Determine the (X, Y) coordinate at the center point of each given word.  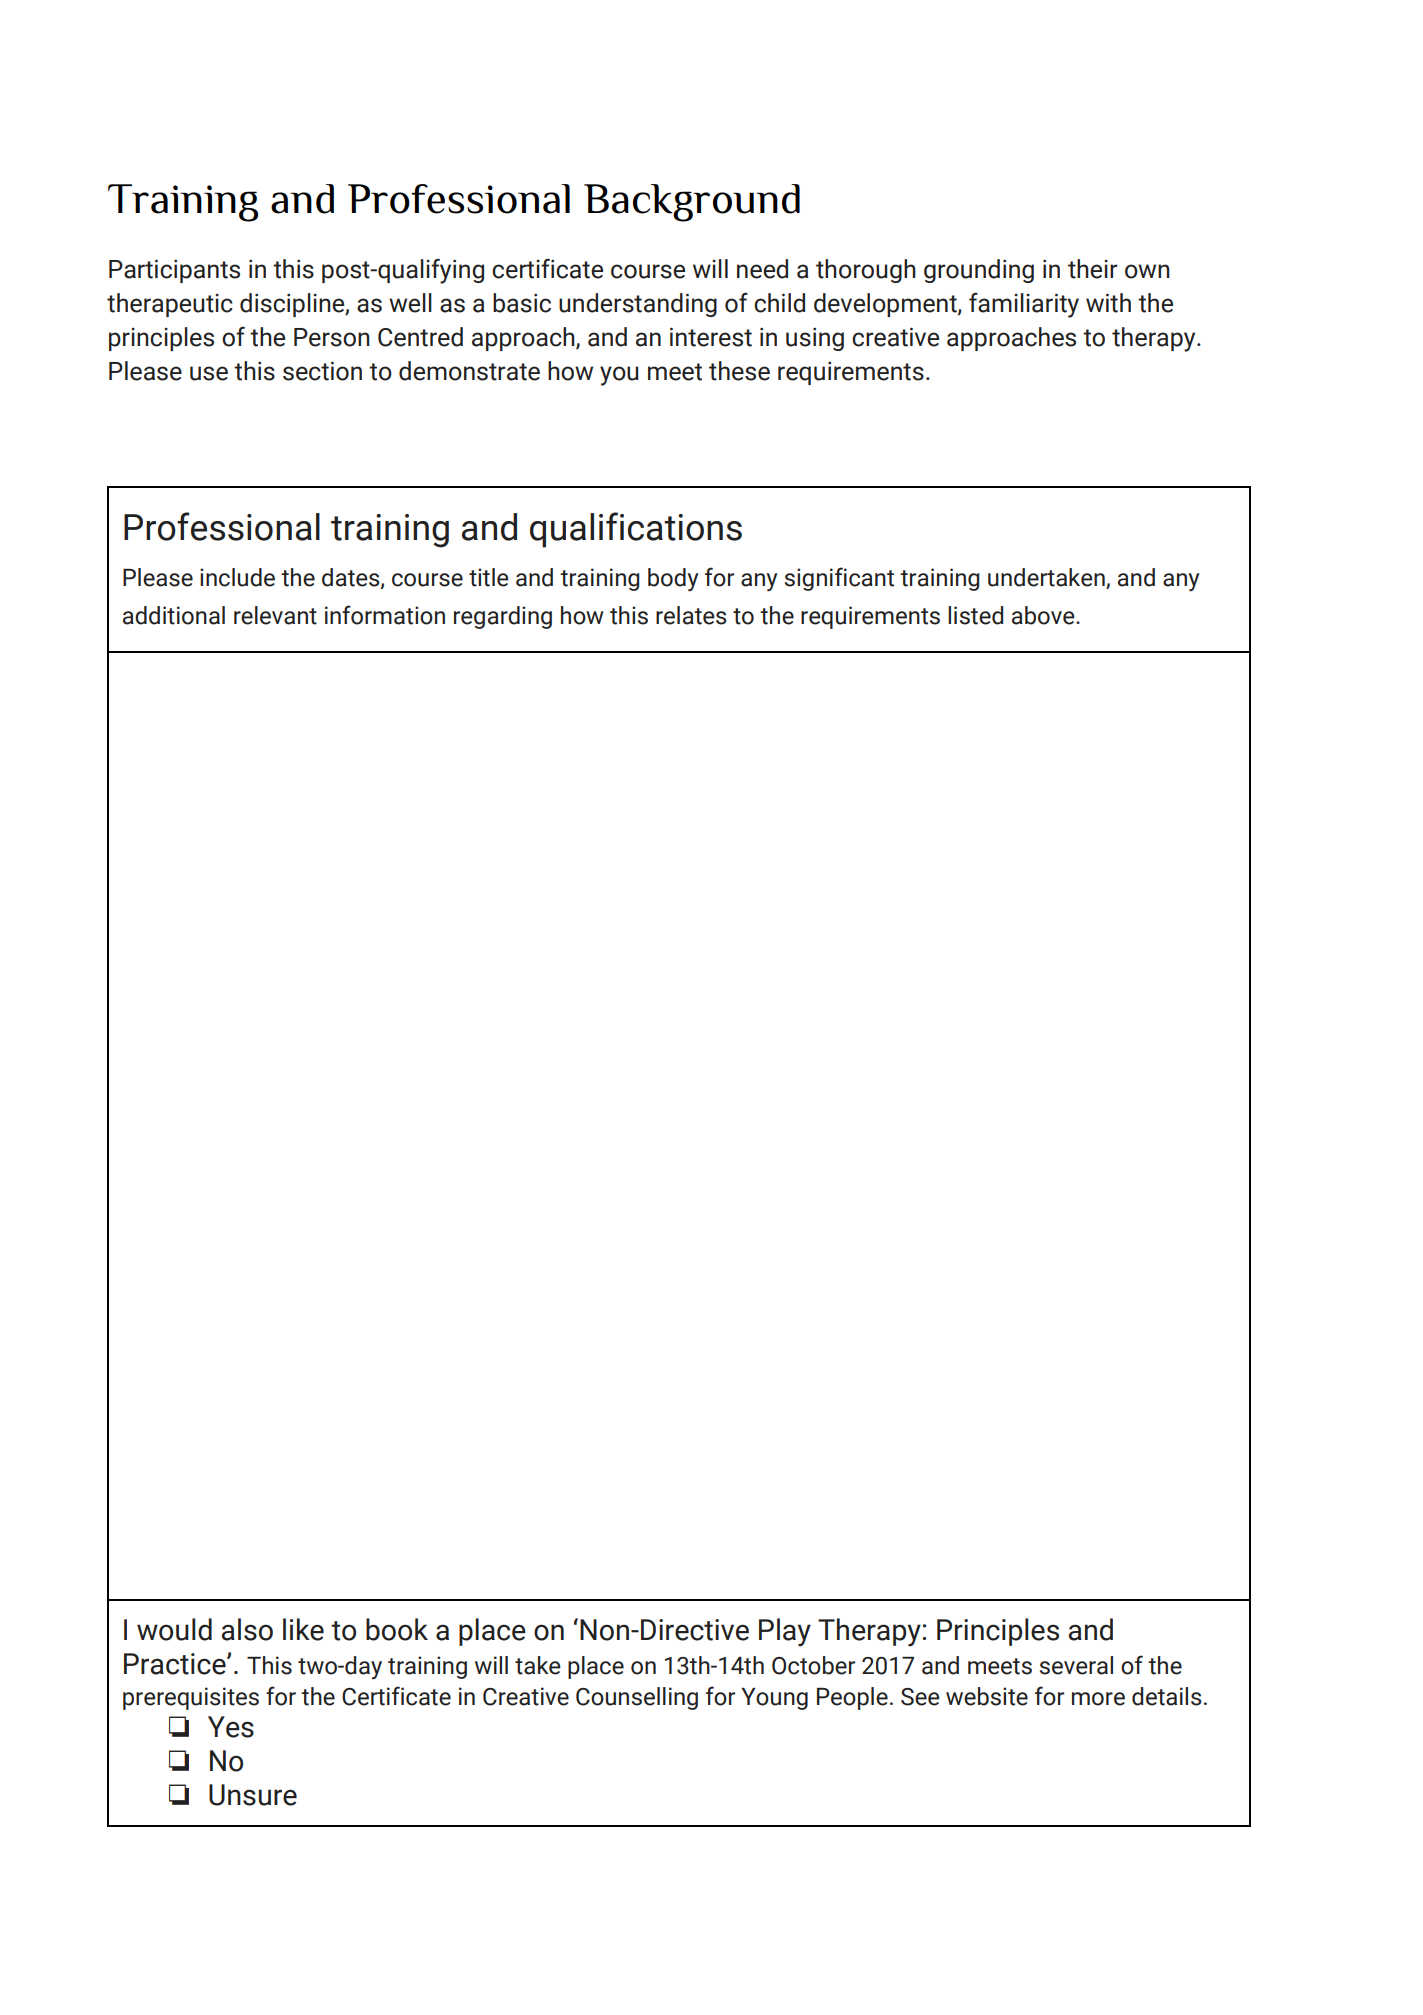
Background (692, 203)
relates (691, 615)
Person (332, 337)
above (1044, 615)
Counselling (637, 1698)
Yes (231, 1727)
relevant (275, 615)
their (1093, 269)
